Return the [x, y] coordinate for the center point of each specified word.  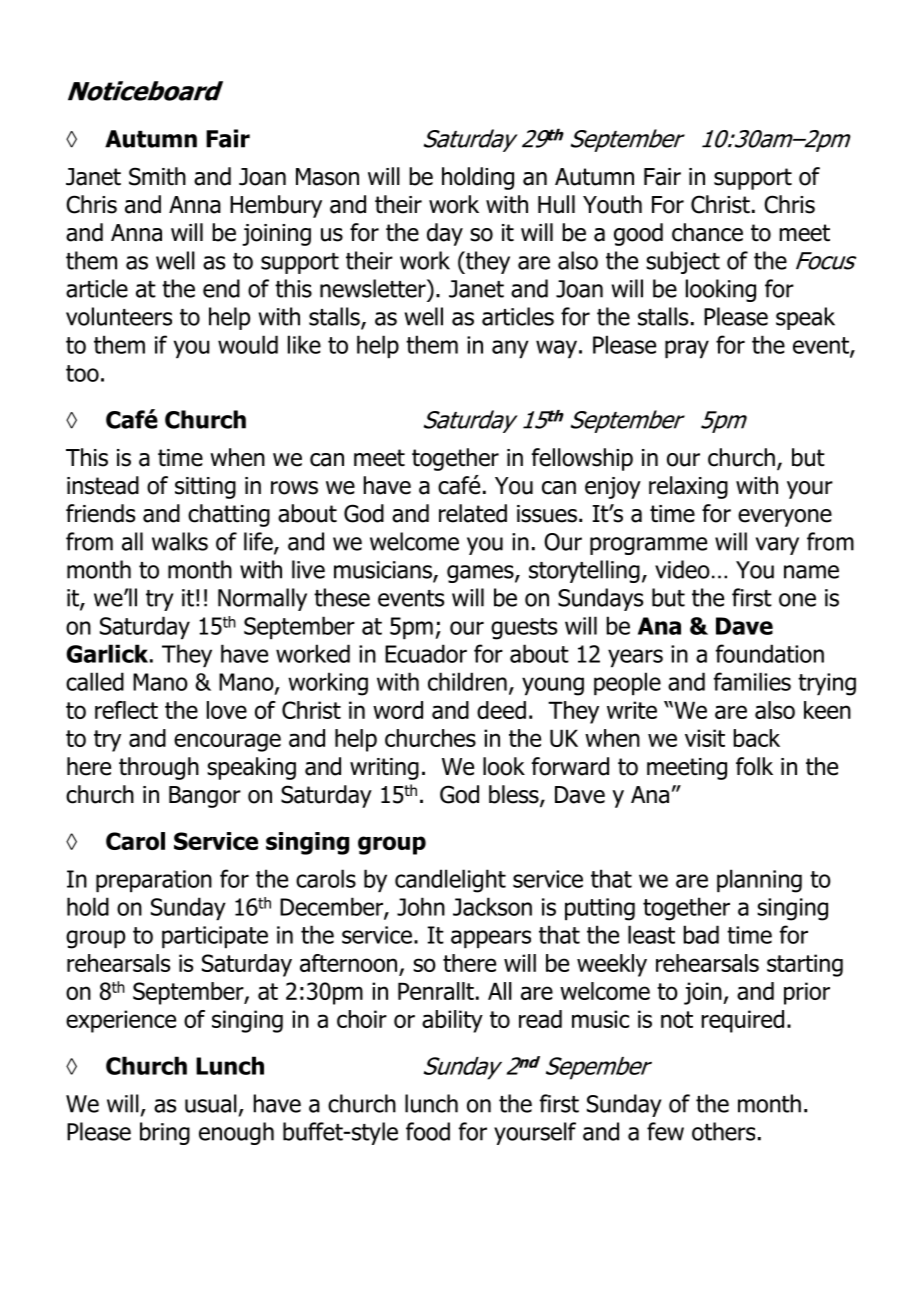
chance [707, 232]
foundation [770, 653]
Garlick [107, 653]
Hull [556, 204]
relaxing [688, 487]
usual [211, 1103]
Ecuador [426, 653]
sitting [205, 488]
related [473, 513]
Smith [157, 176]
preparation [154, 881]
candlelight [450, 881]
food [428, 1131]
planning [759, 881]
